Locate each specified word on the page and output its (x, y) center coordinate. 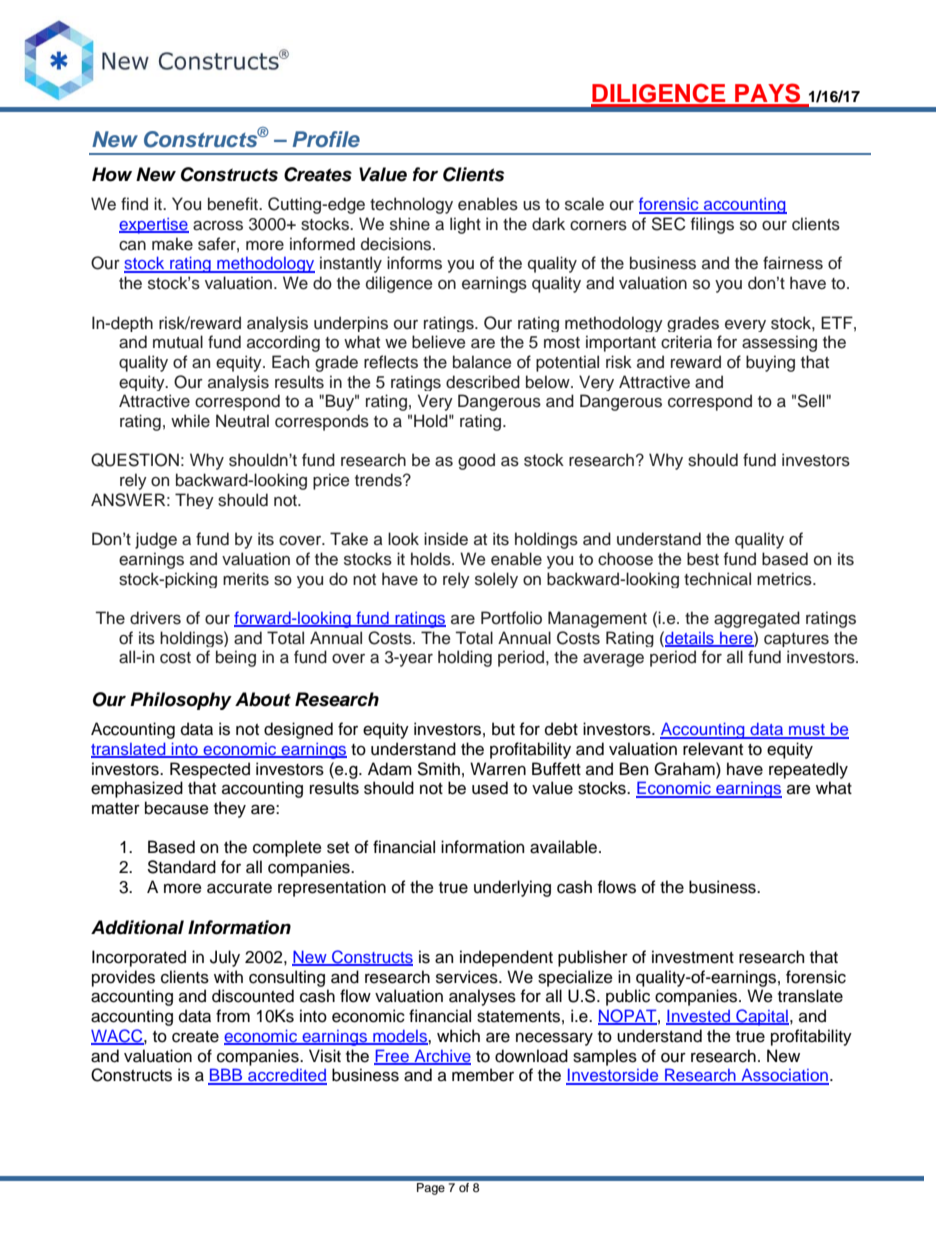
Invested (699, 1017)
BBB (226, 1076)
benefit (234, 204)
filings (712, 225)
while (190, 421)
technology (411, 205)
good (476, 461)
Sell (812, 401)
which (458, 1036)
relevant (713, 749)
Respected (210, 770)
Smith (438, 769)
